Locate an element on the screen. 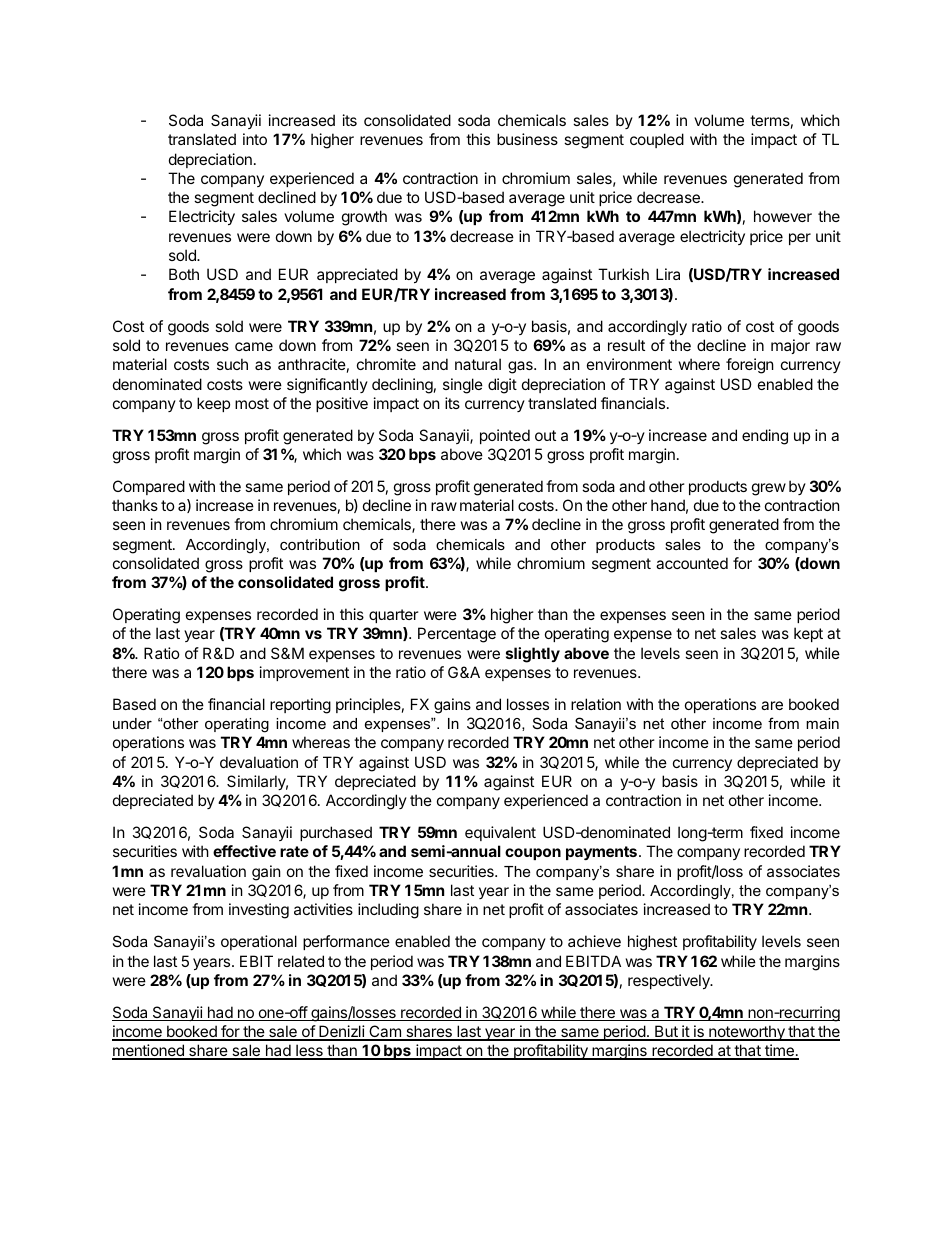  such is located at coordinates (232, 364).
